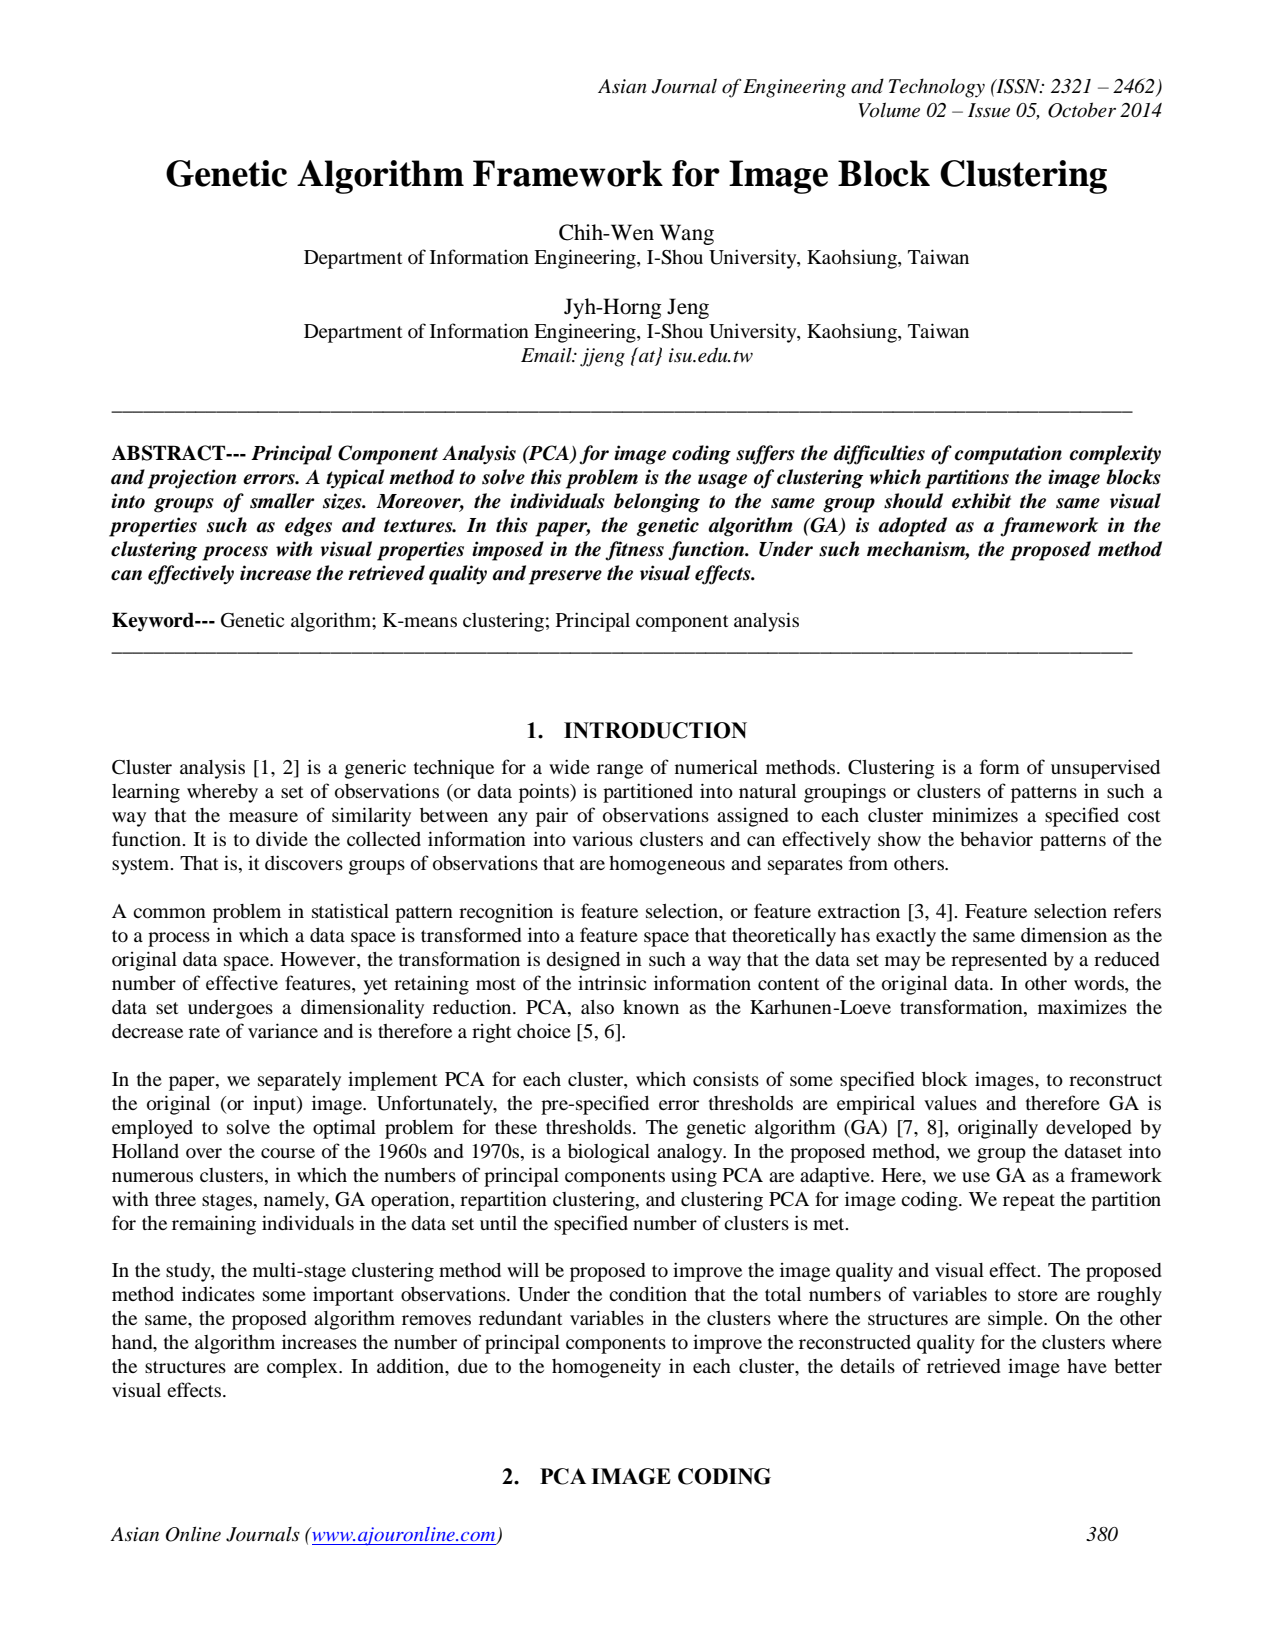 The image size is (1274, 1649). What do you see at coordinates (989, 110) in the page?
I see `Issue` at bounding box center [989, 110].
